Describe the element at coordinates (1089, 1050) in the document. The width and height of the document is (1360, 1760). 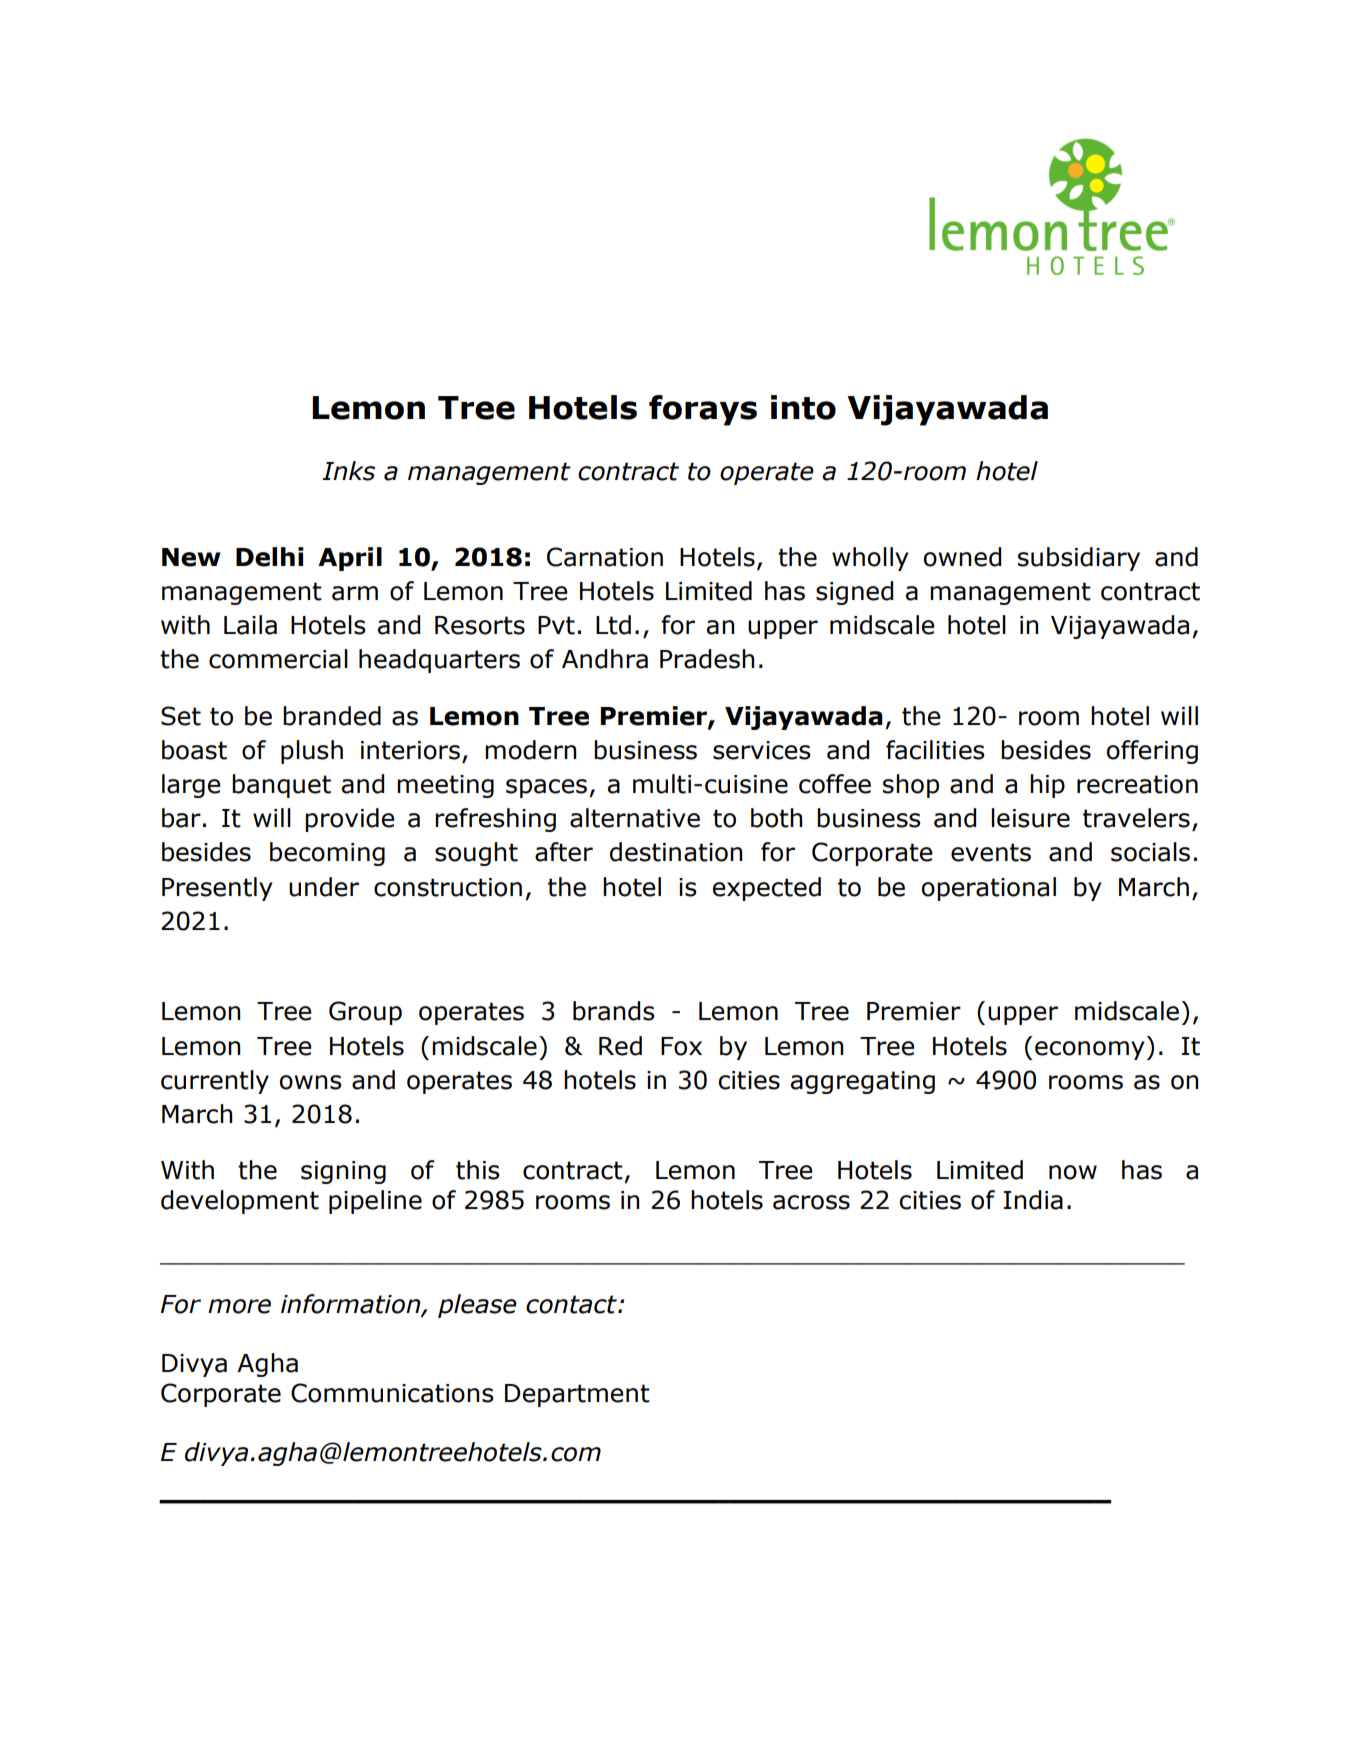
I see `economy` at that location.
